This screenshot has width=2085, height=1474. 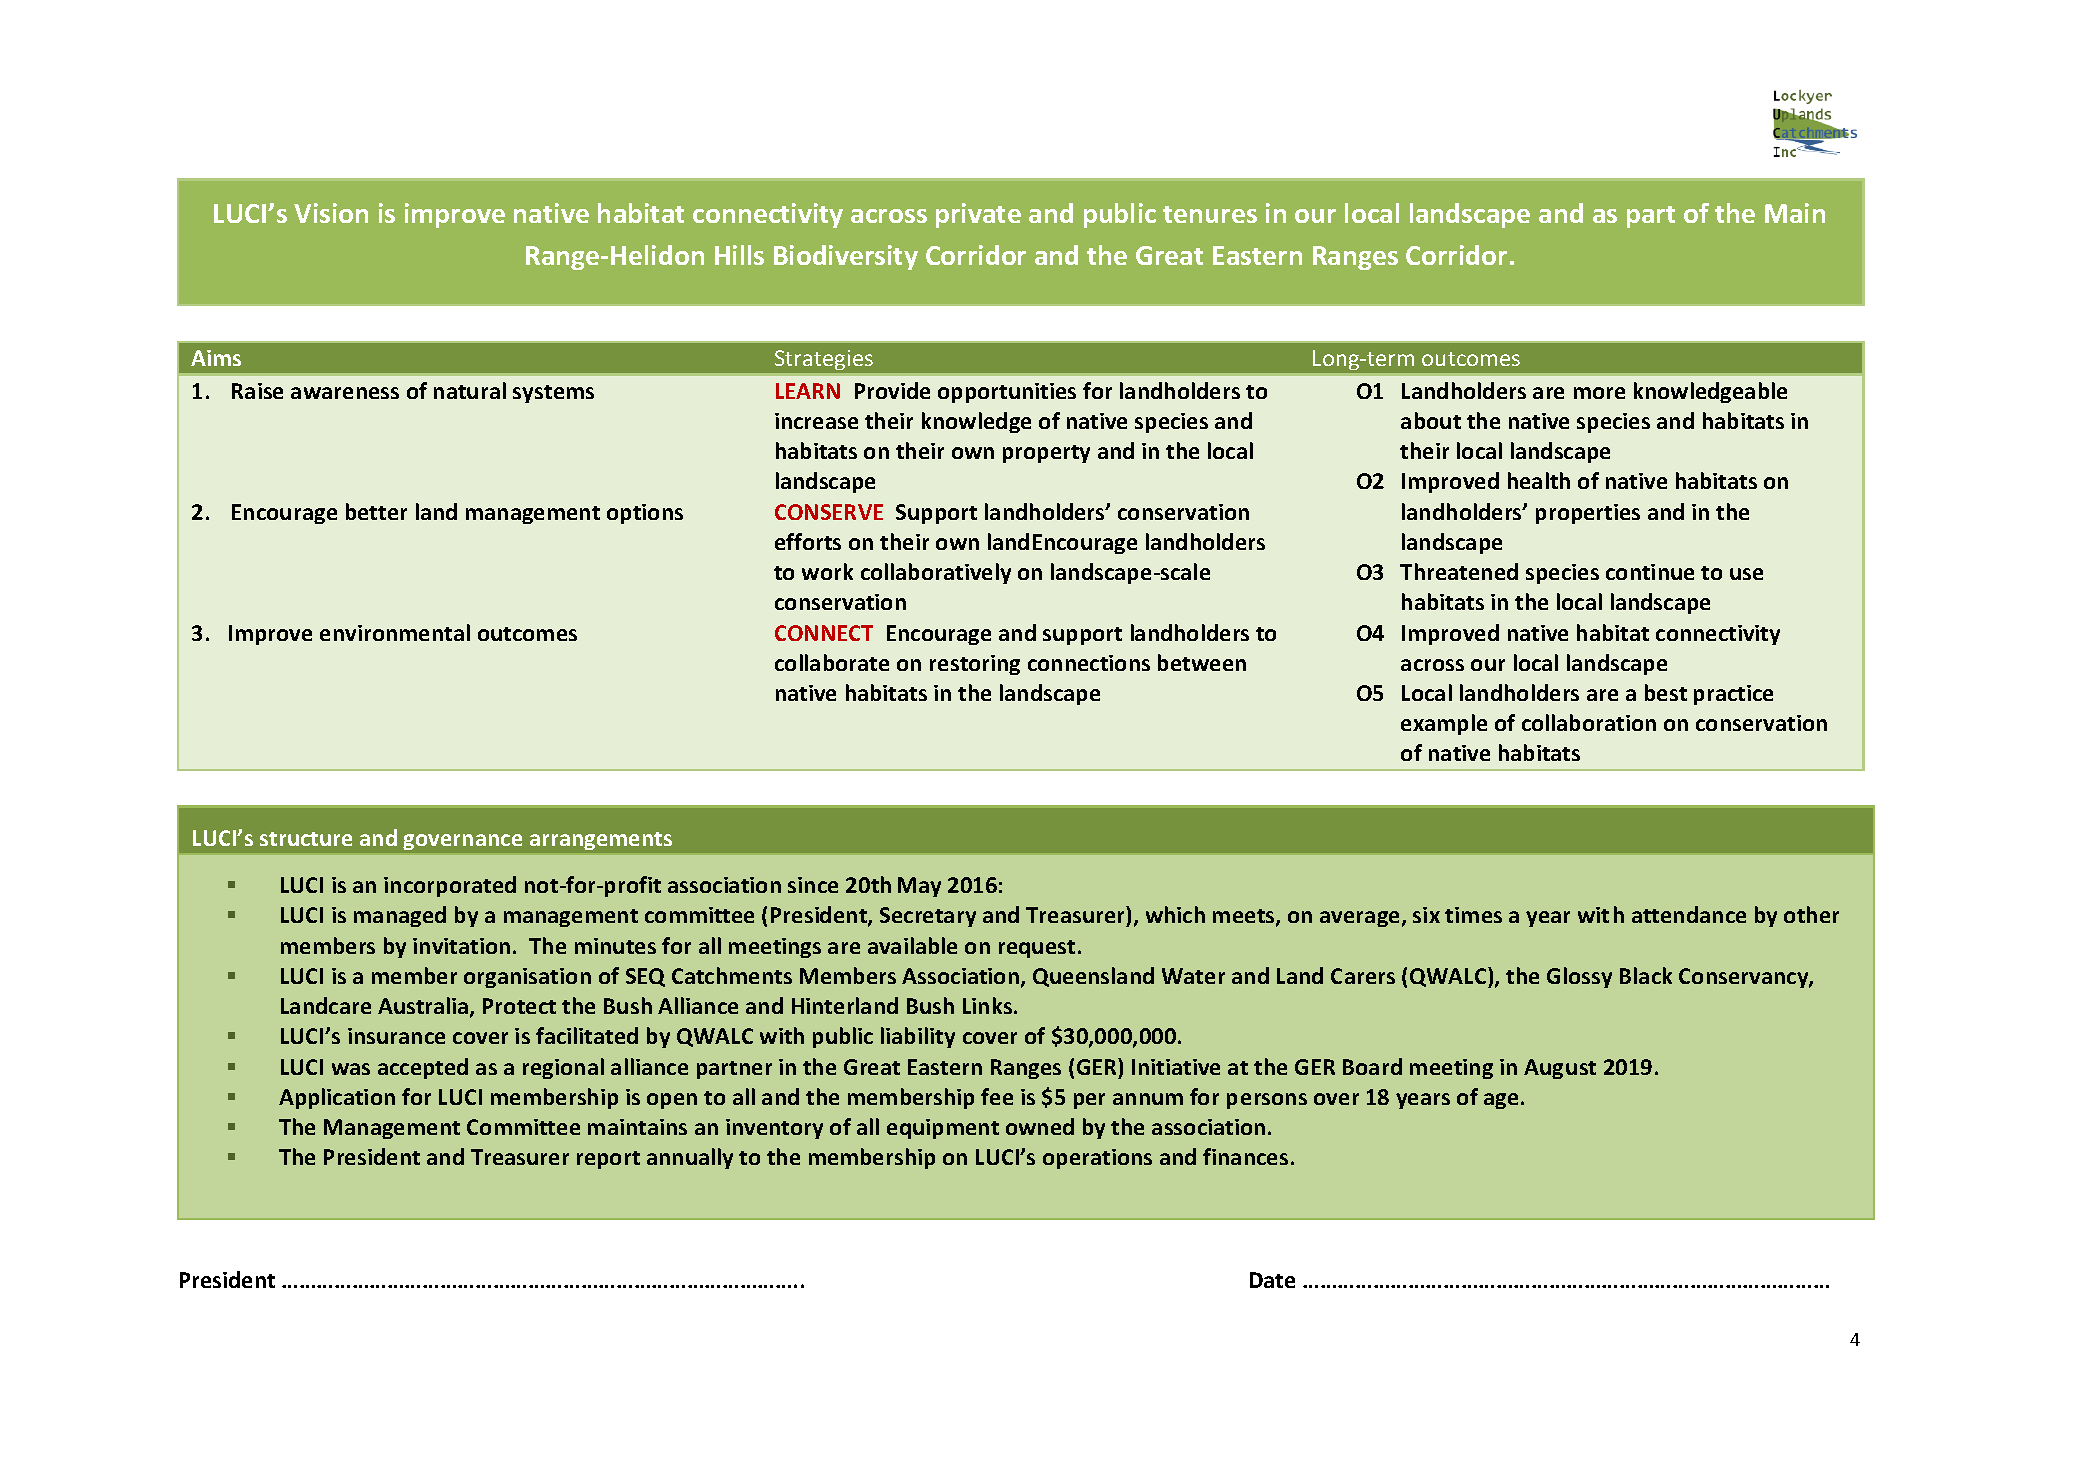 I want to click on Vision, so click(x=331, y=213).
